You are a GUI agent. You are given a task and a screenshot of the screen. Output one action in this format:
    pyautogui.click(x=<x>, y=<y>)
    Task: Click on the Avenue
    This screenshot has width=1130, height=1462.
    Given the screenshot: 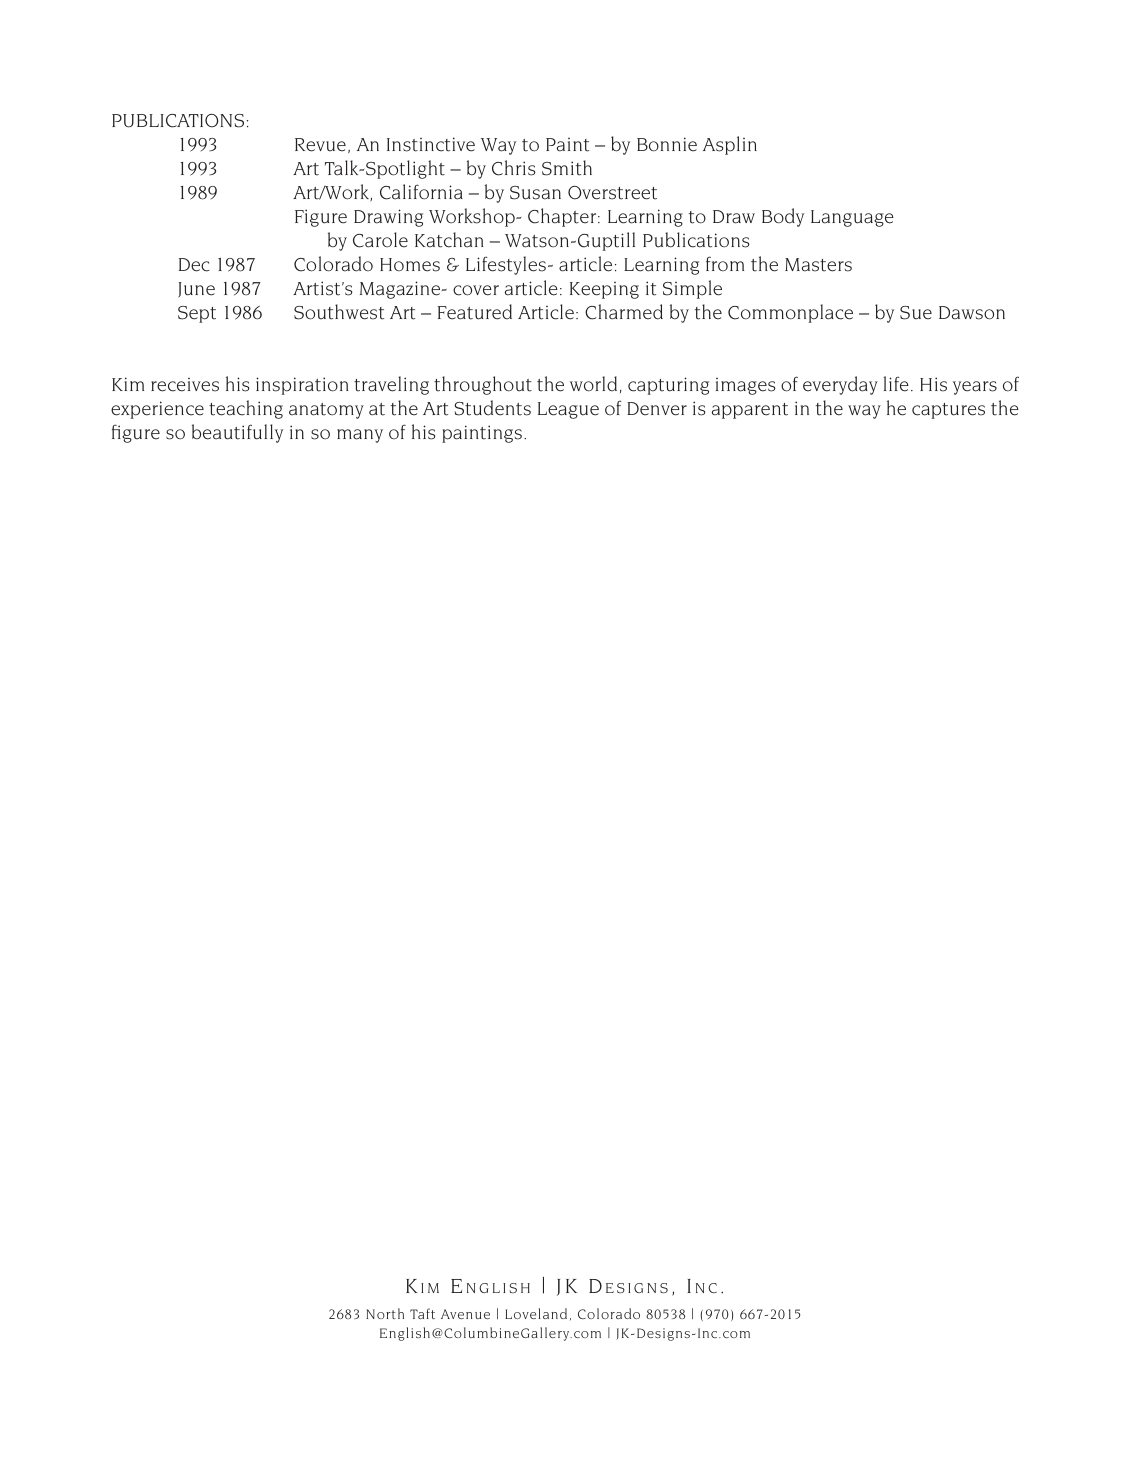 What is the action you would take?
    pyautogui.click(x=465, y=1314)
